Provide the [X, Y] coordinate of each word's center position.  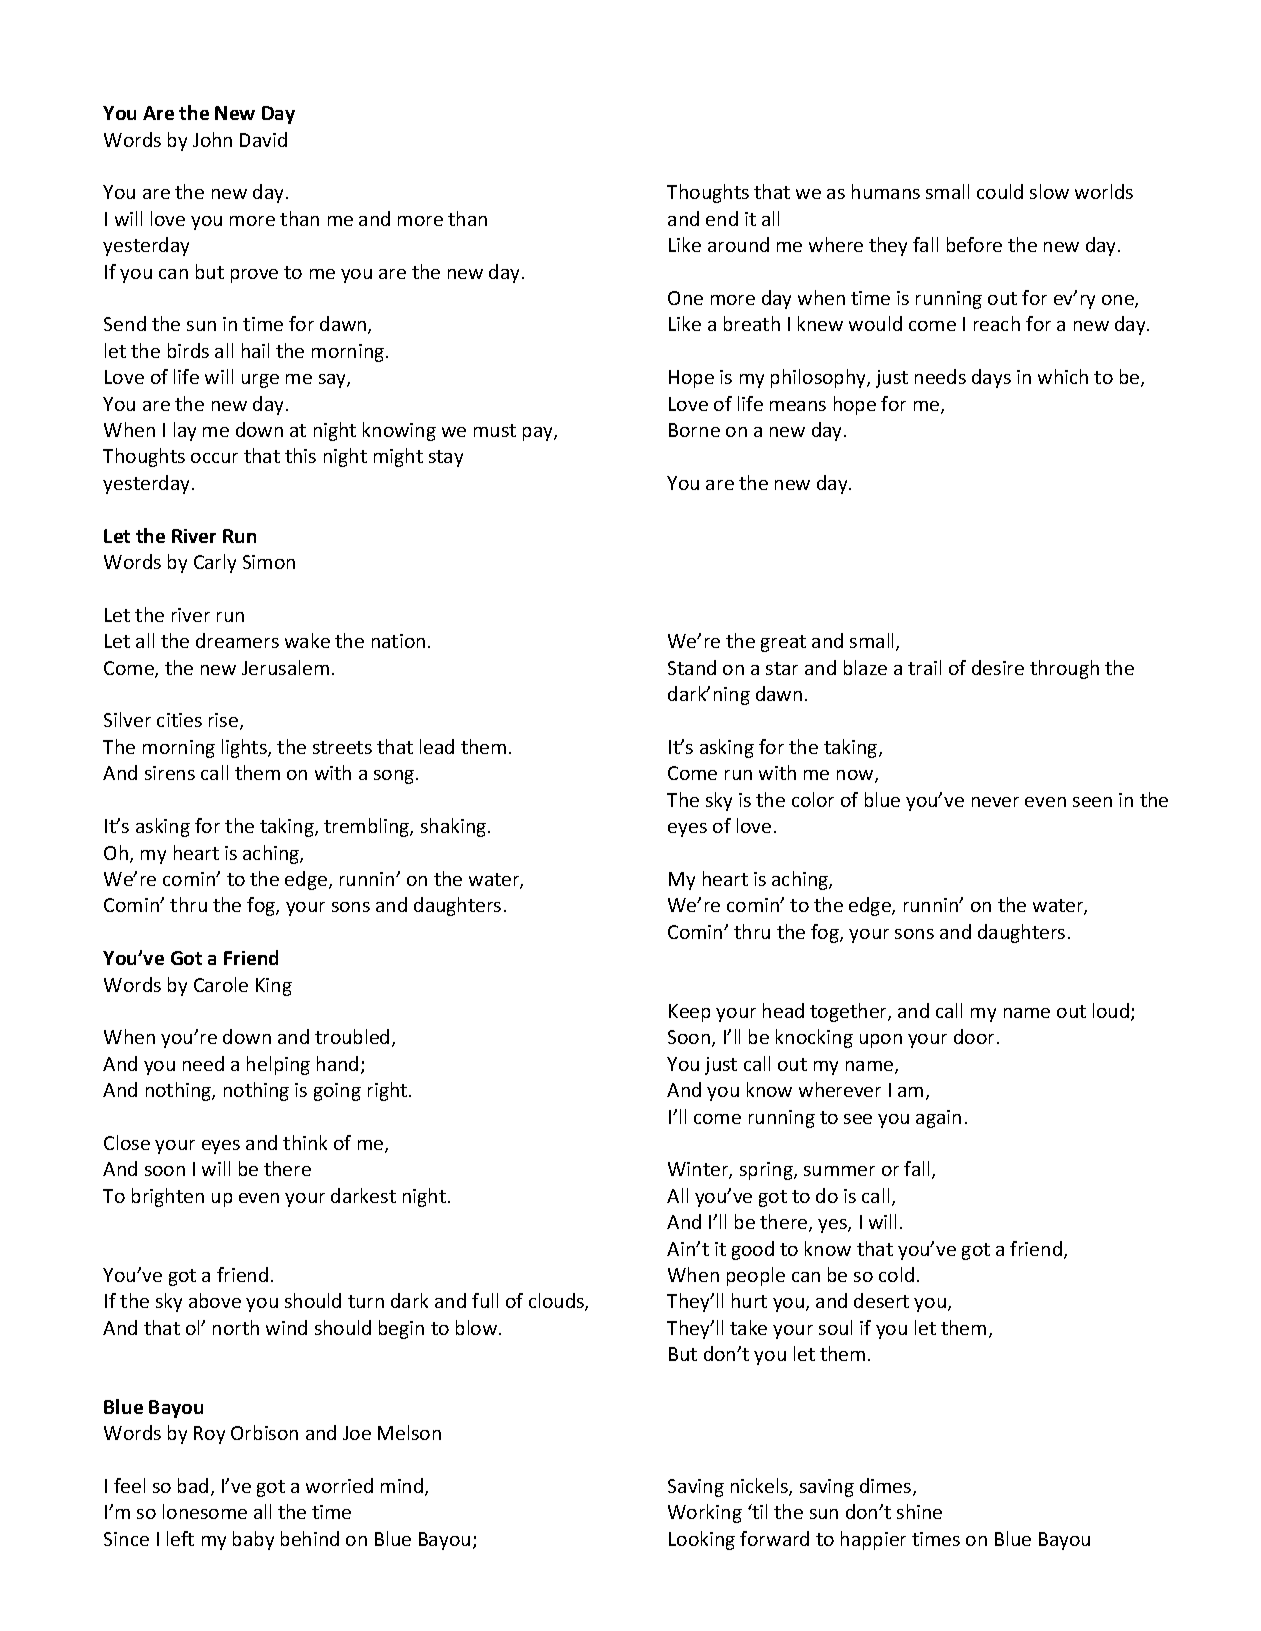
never [995, 802]
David [263, 139]
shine [919, 1511]
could [1000, 191]
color [813, 799]
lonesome [205, 1511]
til [759, 1511]
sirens [170, 773]
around [738, 244]
